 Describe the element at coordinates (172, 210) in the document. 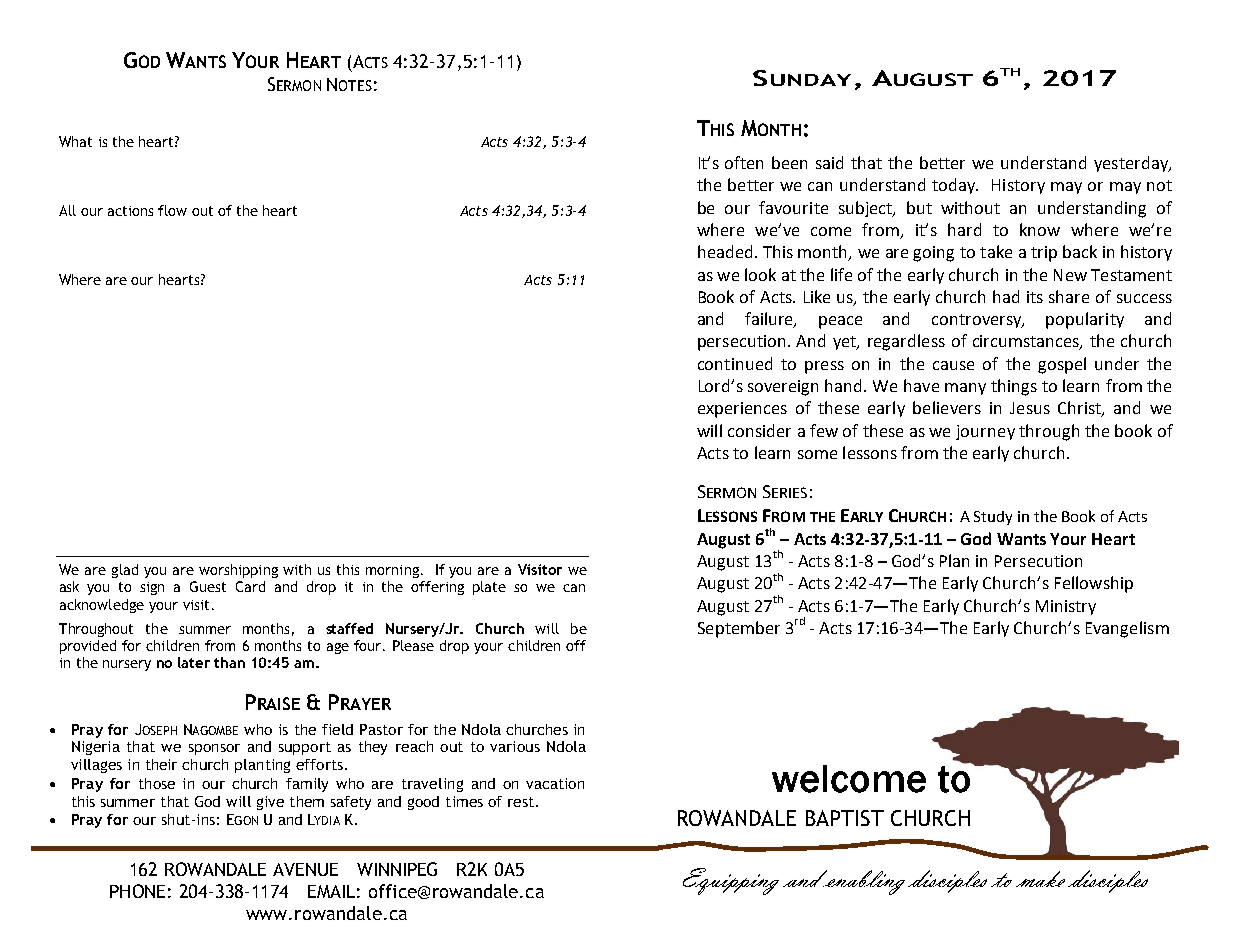

I see `flow` at that location.
